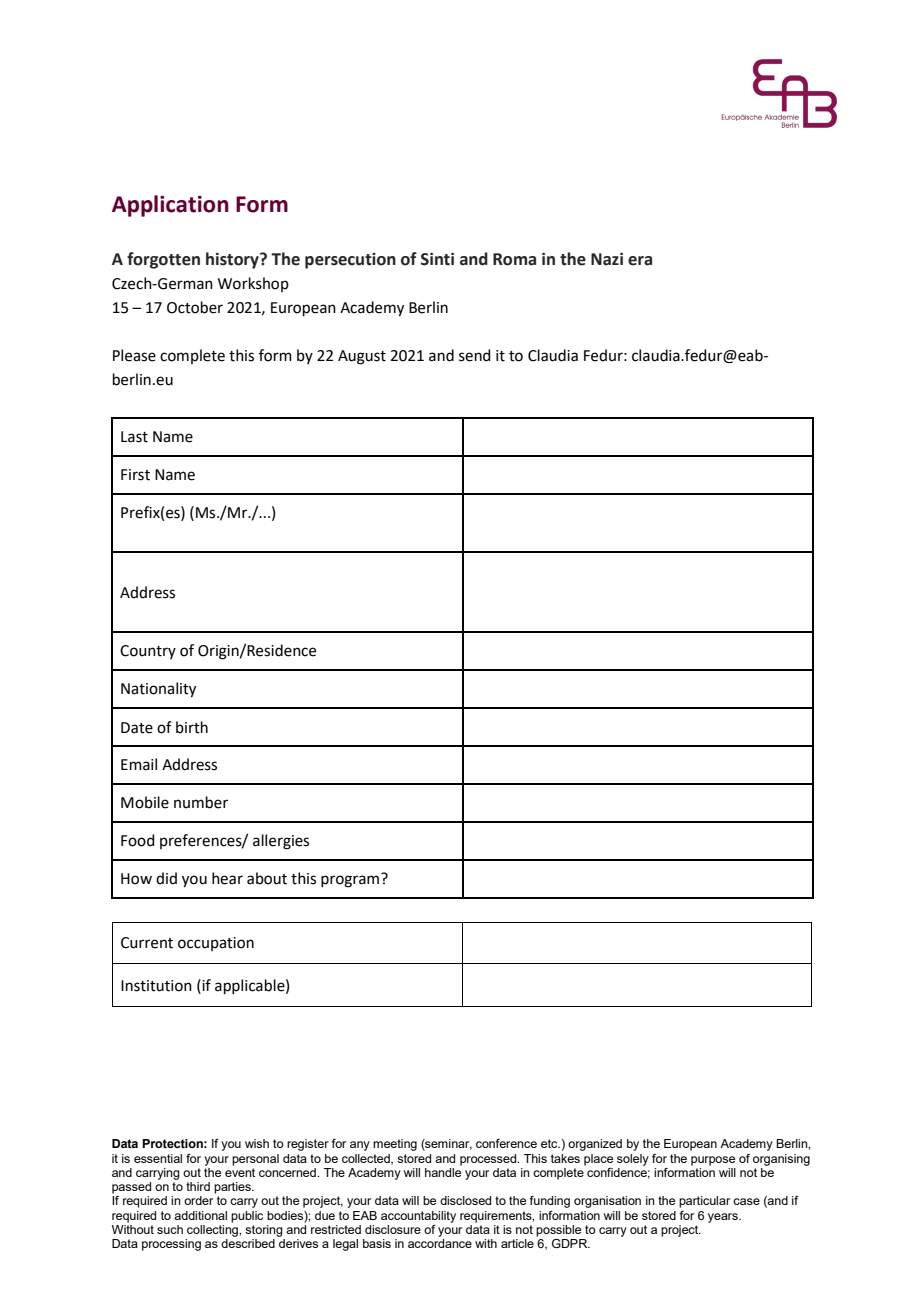  I want to click on birth, so click(192, 727).
